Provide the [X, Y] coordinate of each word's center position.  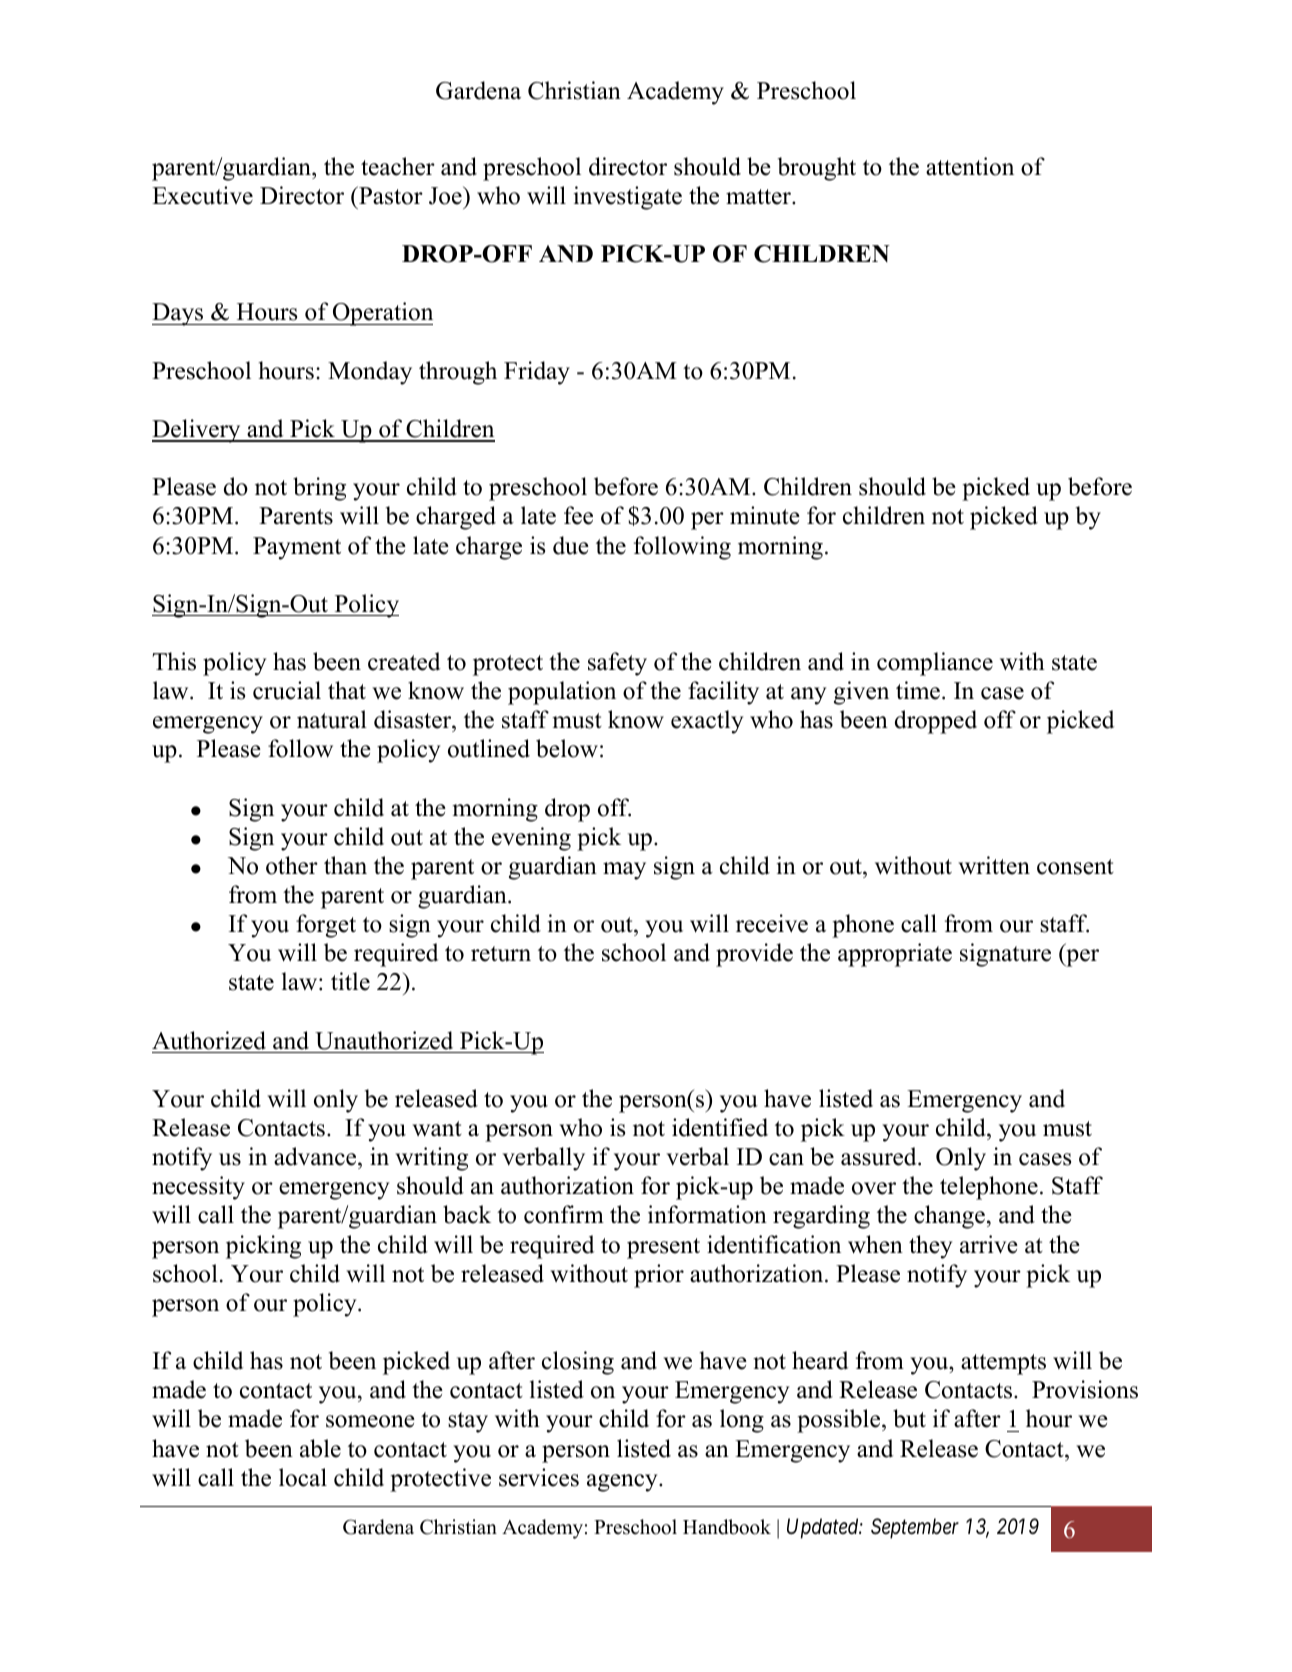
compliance [935, 664]
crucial [287, 690]
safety [617, 664]
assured [880, 1156]
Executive [202, 195]
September [915, 1528]
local [303, 1477]
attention [970, 166]
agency [623, 1483]
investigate [628, 198]
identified [720, 1127]
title [350, 981]
